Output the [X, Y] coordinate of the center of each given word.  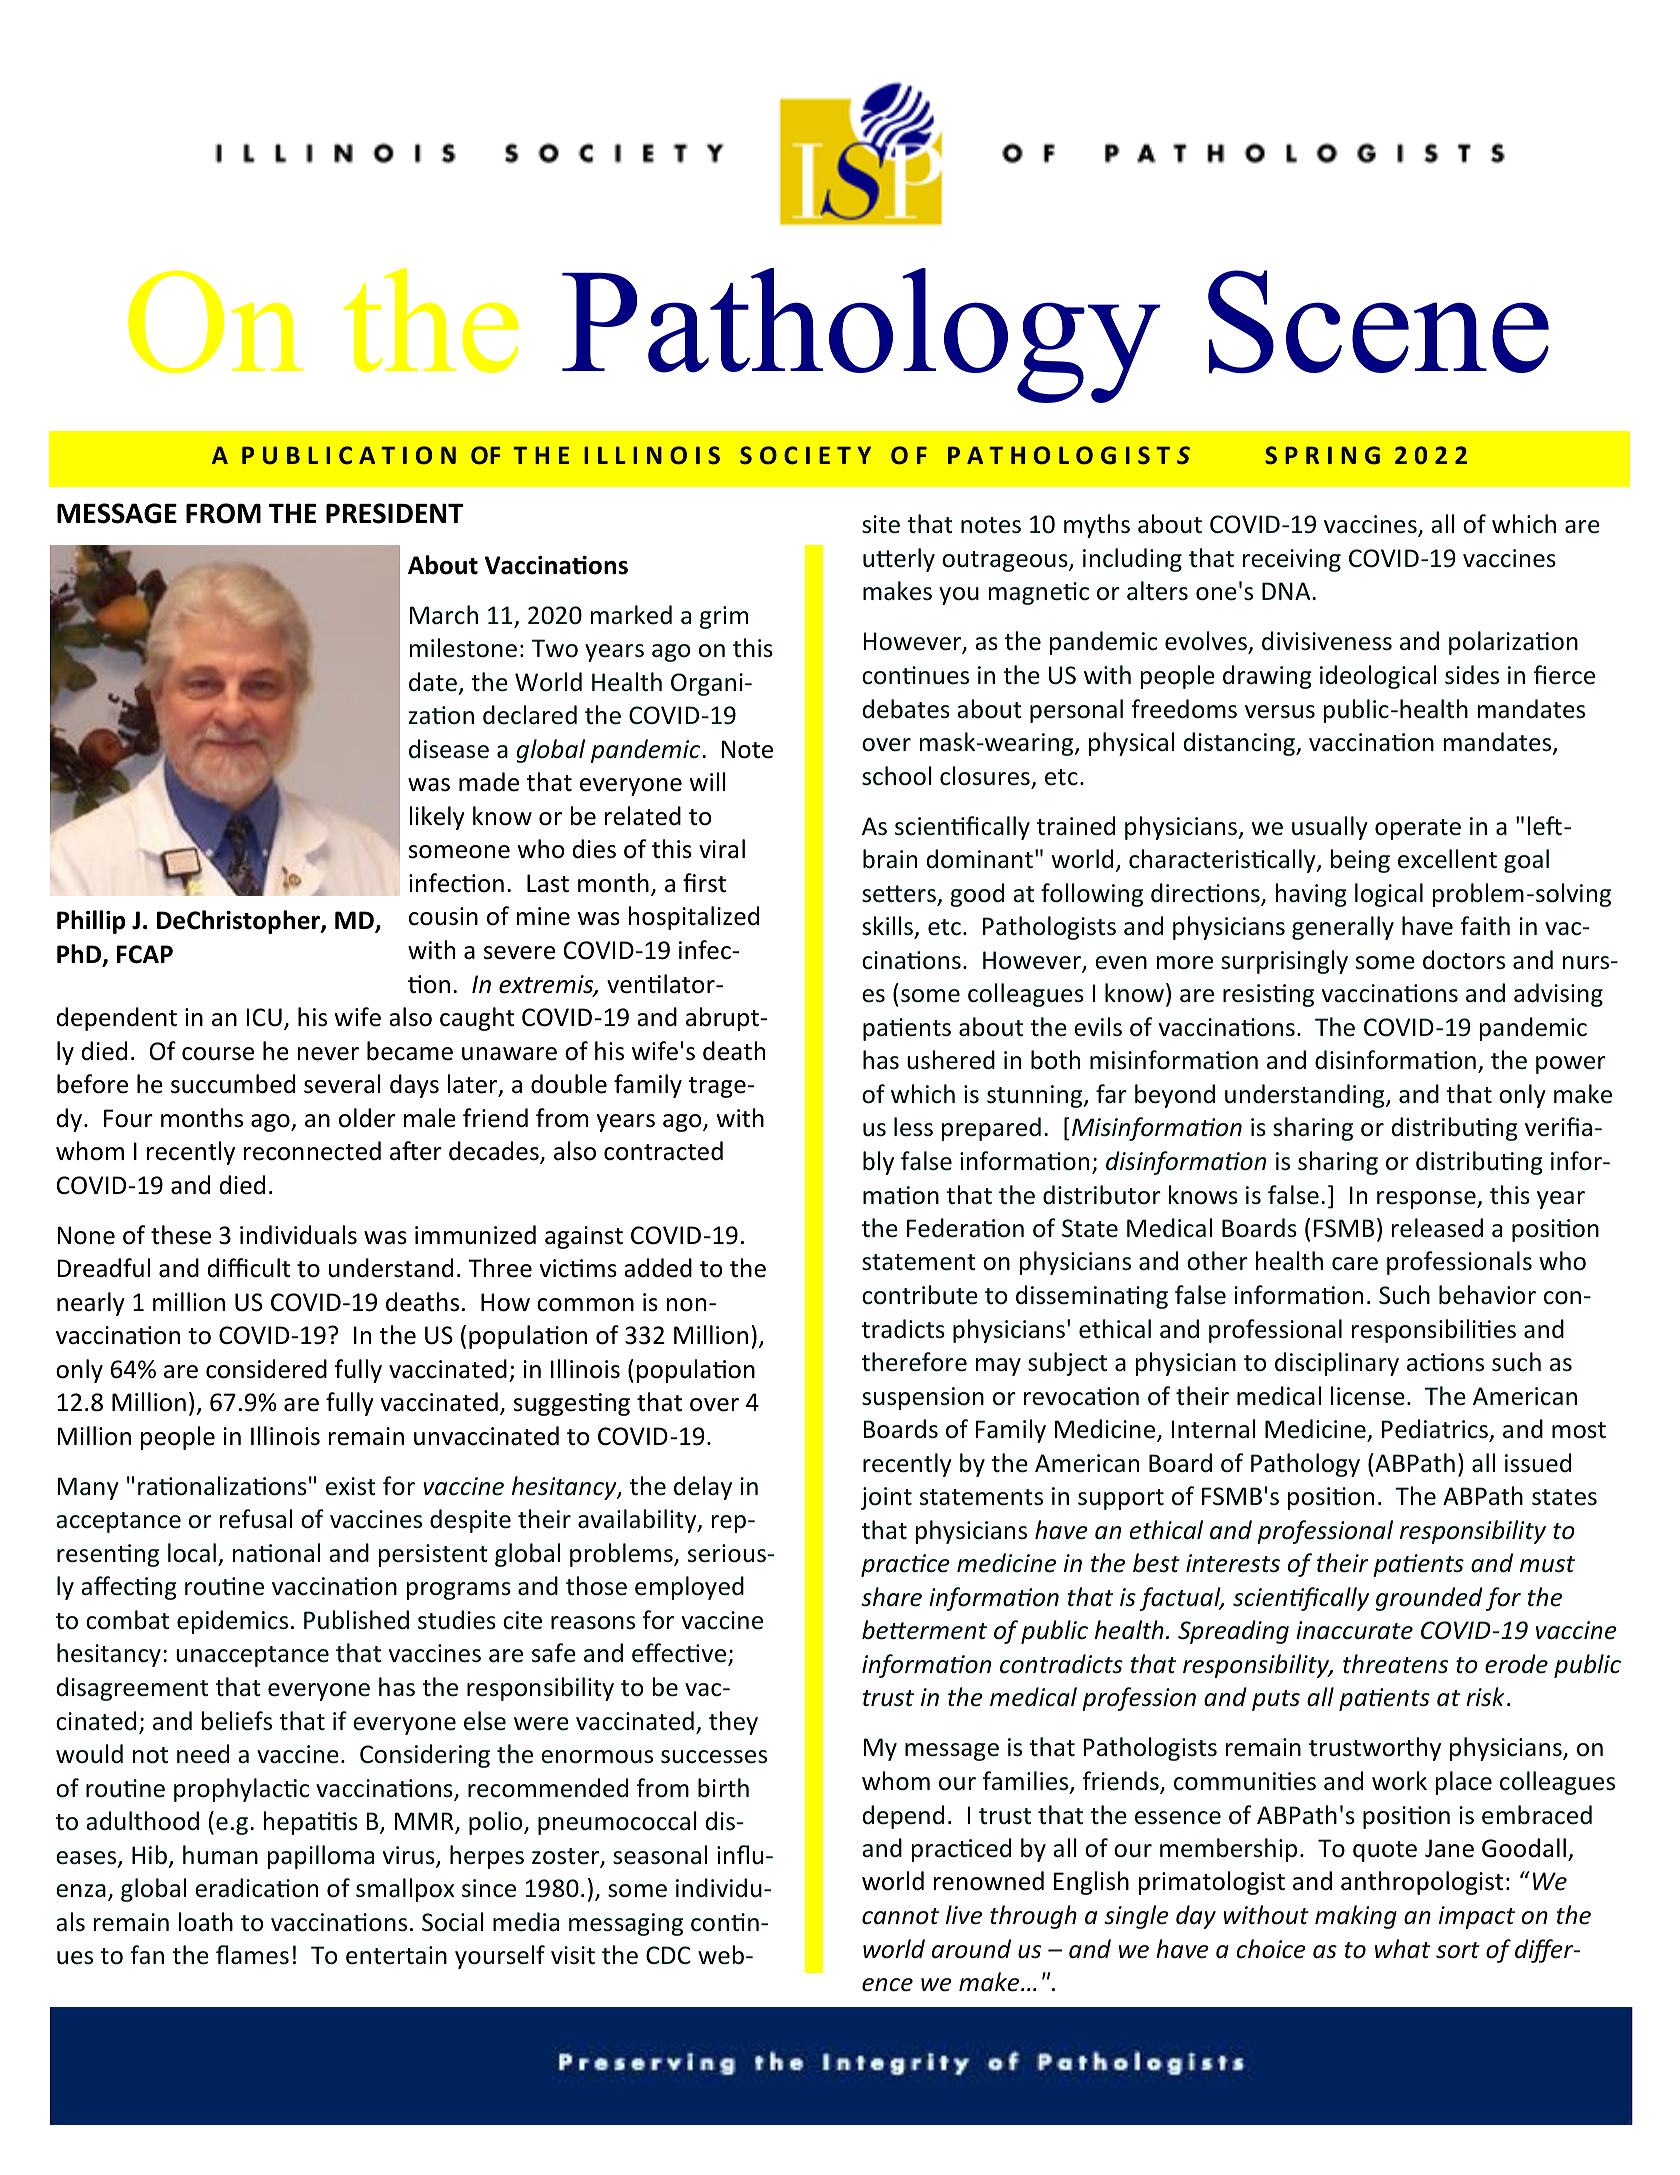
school [897, 776]
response [1427, 1200]
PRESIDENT [394, 513]
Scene [1378, 322]
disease [449, 749]
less [913, 1127]
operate [1418, 829]
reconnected [312, 1151]
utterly [899, 560]
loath [206, 1922]
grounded [1429, 1599]
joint [886, 1498]
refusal [256, 1519]
